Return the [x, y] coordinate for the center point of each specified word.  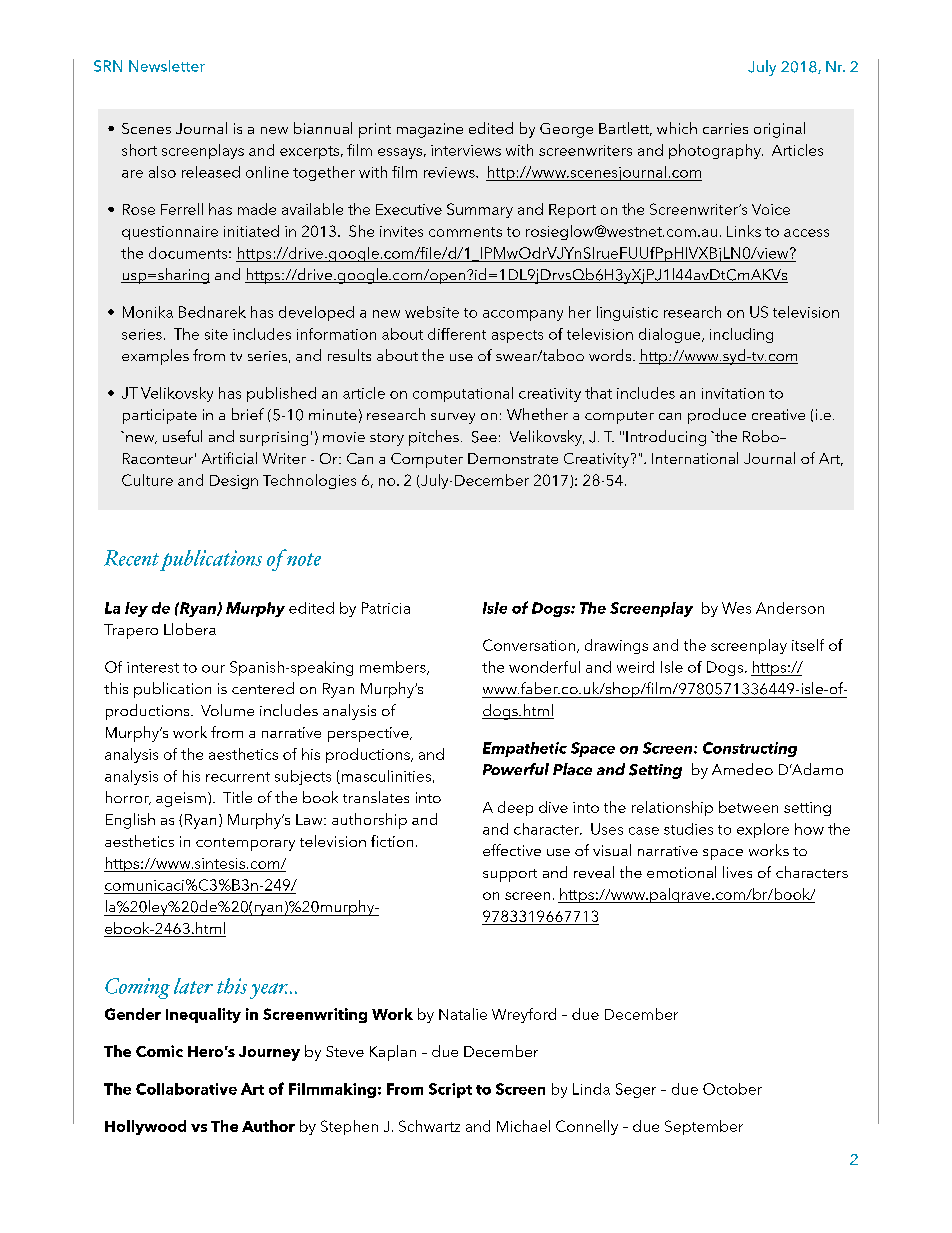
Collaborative [186, 1089]
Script [450, 1090]
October [732, 1089]
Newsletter [167, 66]
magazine [430, 130]
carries [725, 128]
